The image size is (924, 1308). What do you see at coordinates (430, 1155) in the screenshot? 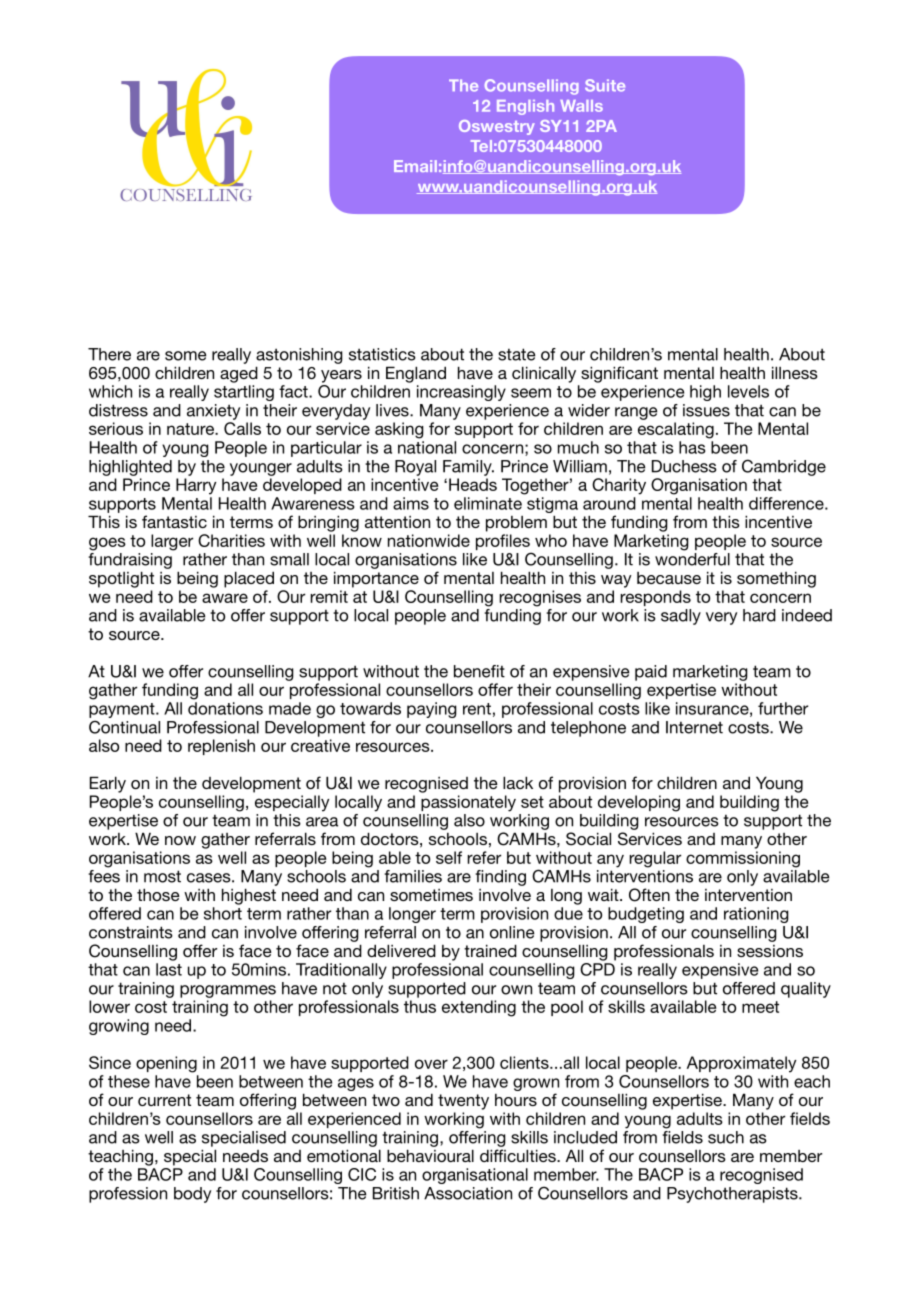
I see `behavioural` at bounding box center [430, 1155].
